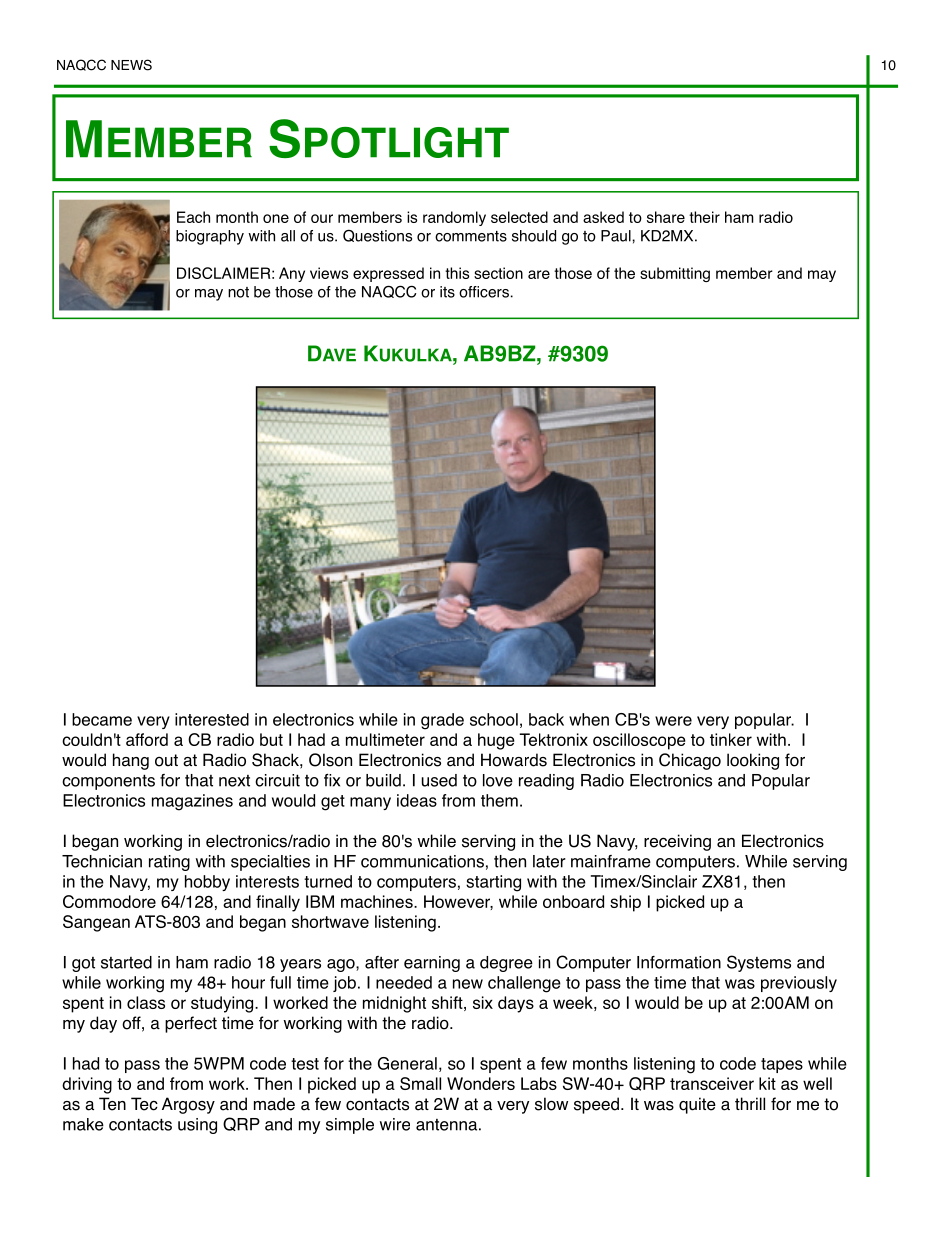 This screenshot has width=952, height=1233. What do you see at coordinates (420, 1083) in the screenshot?
I see `Small` at bounding box center [420, 1083].
